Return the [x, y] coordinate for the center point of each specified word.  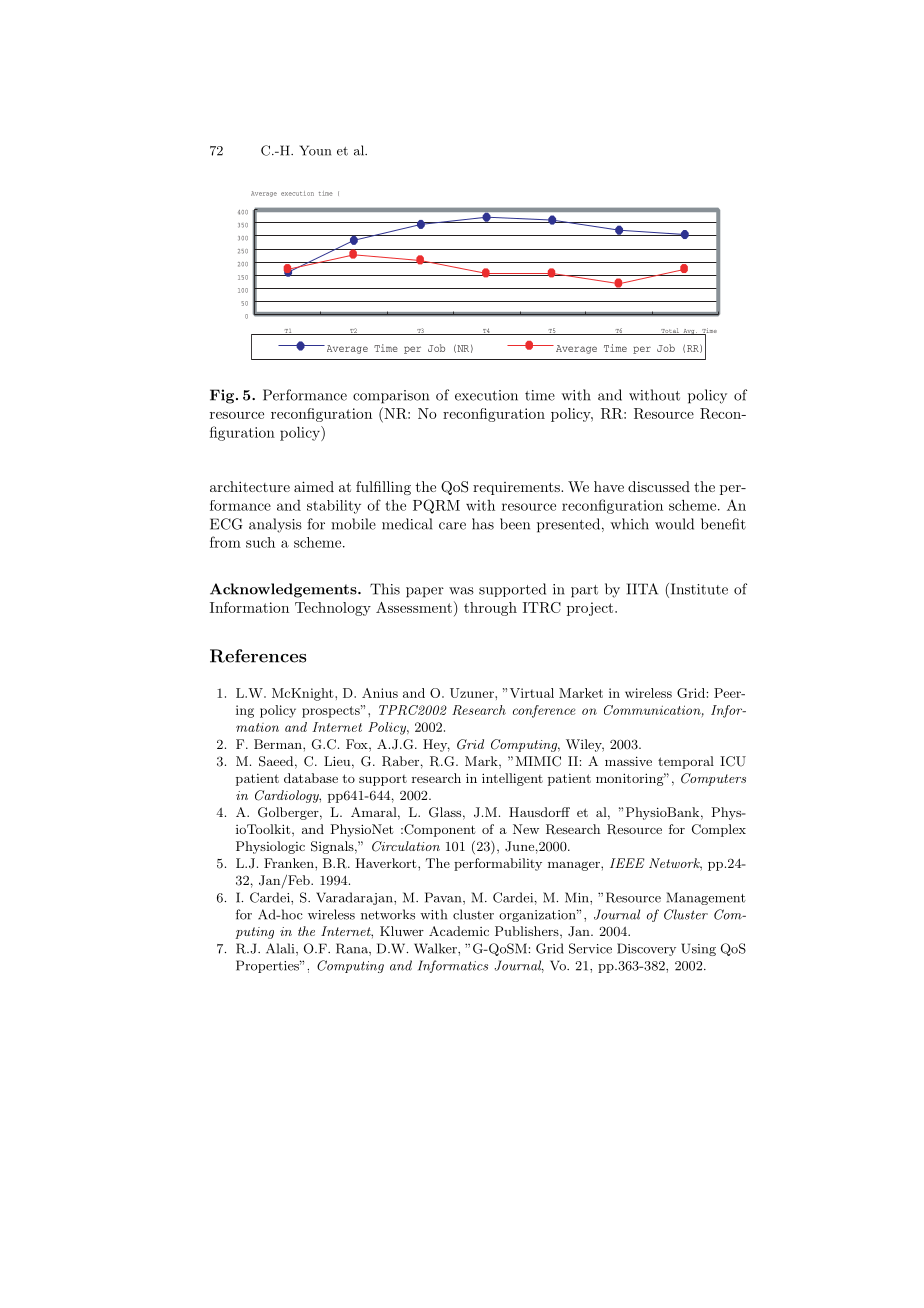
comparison [391, 397]
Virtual [532, 693]
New [526, 829]
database [311, 778]
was [461, 591]
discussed [659, 486]
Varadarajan [355, 898]
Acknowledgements [284, 590]
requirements [517, 488]
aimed [314, 486]
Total [670, 331]
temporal [686, 762]
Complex [719, 830]
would [674, 524]
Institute [698, 590]
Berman [279, 744]
